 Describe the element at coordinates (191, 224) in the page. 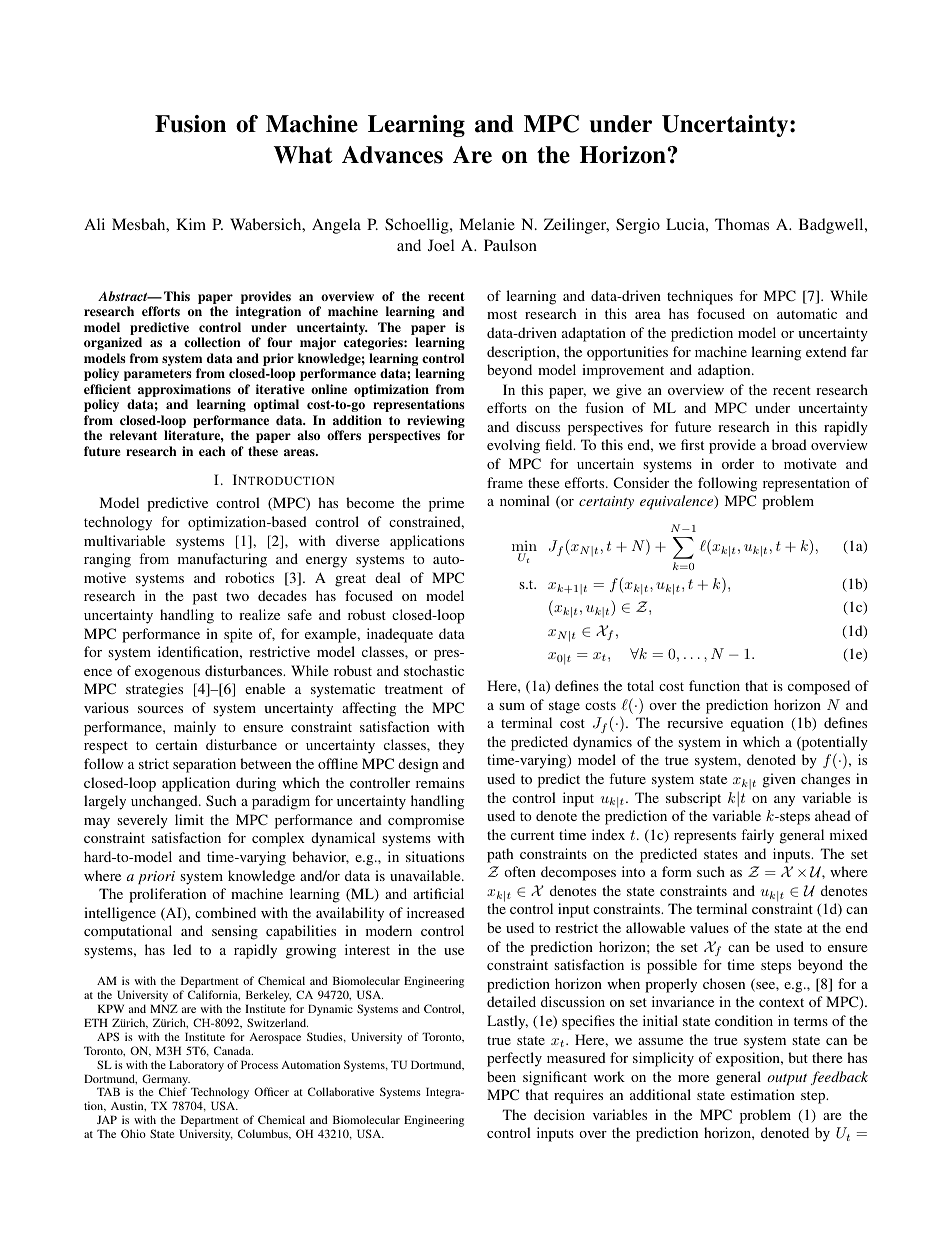

I see `Kim` at that location.
